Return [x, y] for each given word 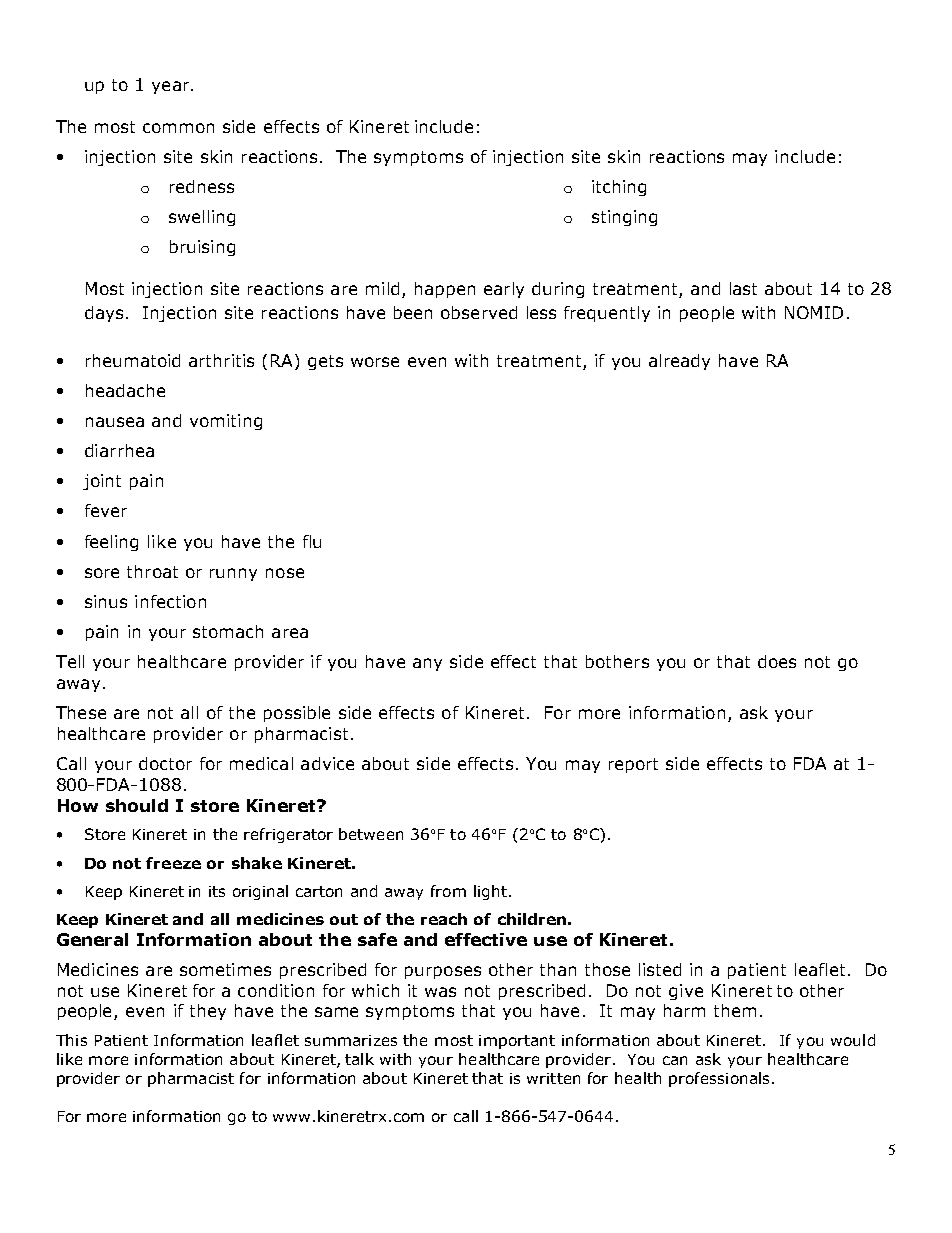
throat [152, 571]
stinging [624, 218]
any [427, 664]
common [178, 128]
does [777, 661]
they [208, 1012]
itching [619, 188]
